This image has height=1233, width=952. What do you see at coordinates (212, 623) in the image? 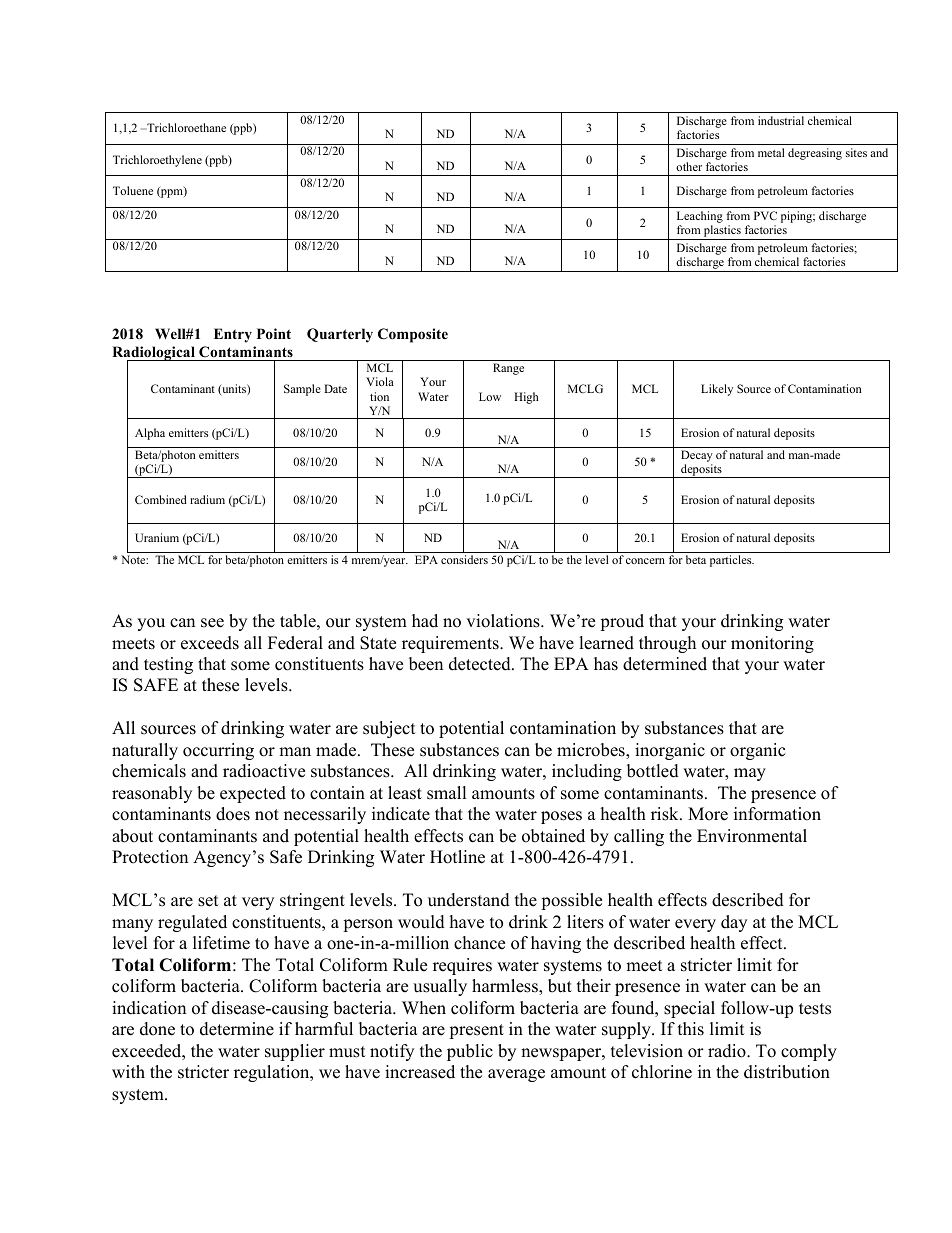
I see `see` at bounding box center [212, 623].
